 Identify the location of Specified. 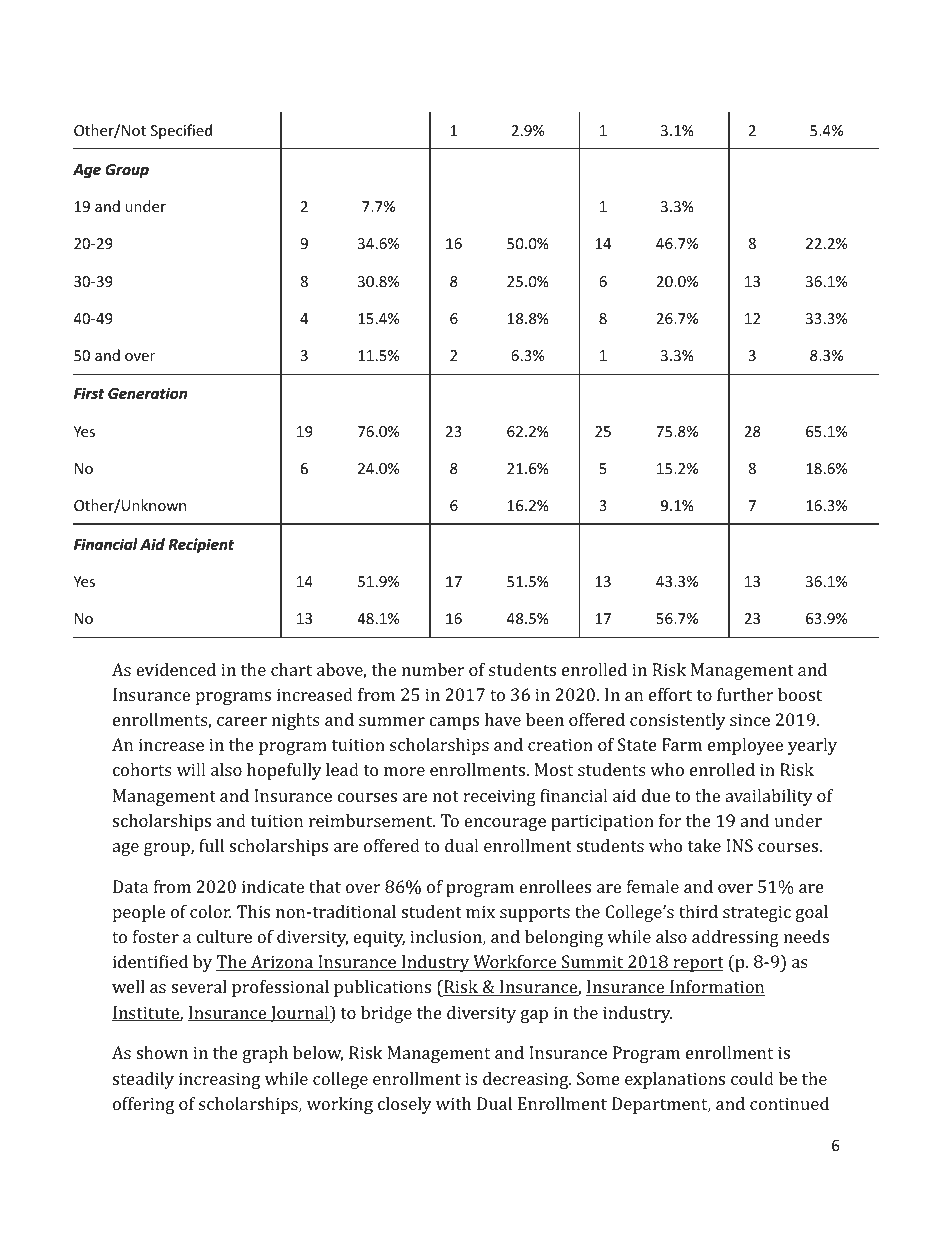
(181, 131).
